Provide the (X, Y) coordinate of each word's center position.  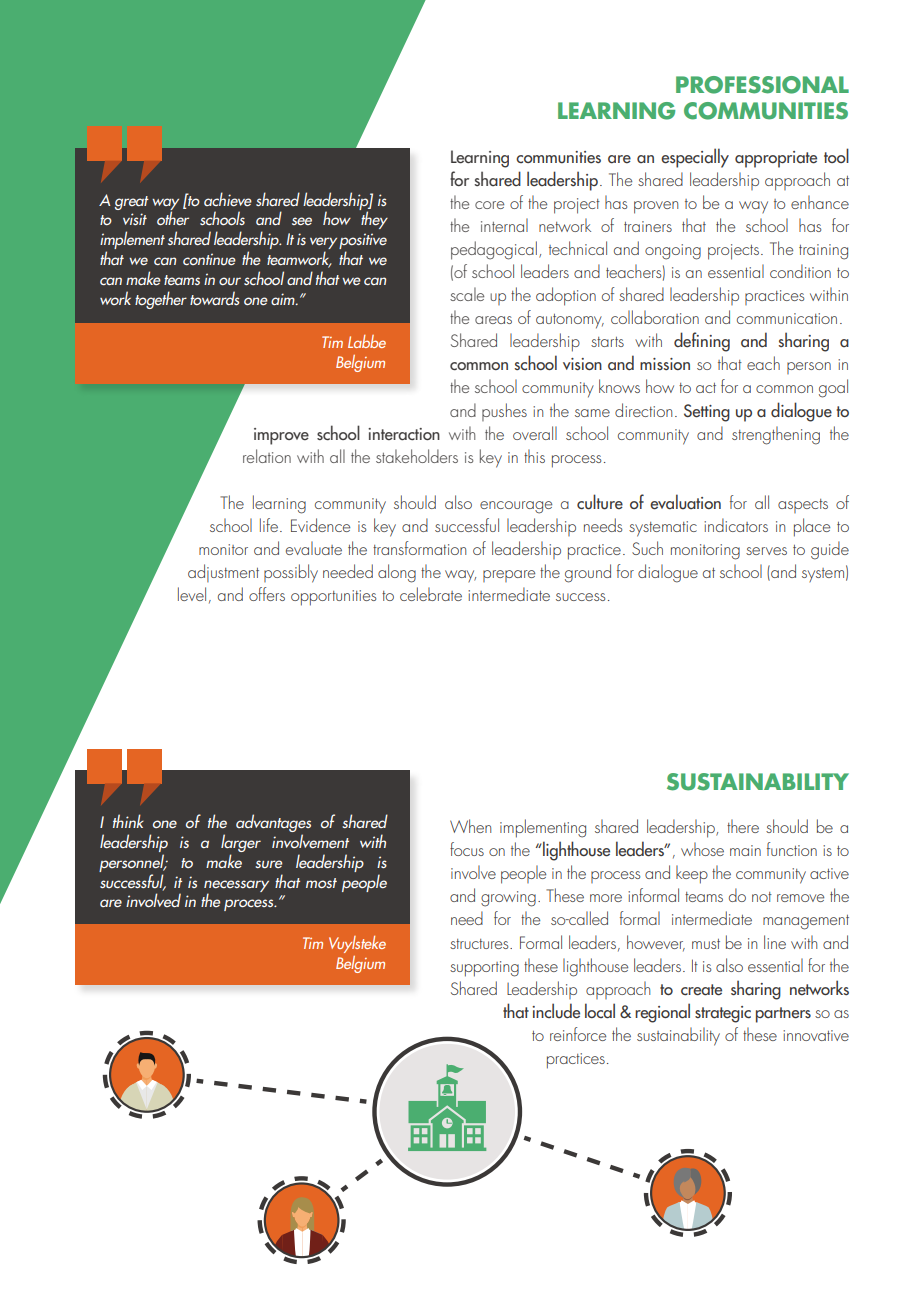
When (470, 826)
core (489, 205)
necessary (236, 887)
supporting (484, 969)
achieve (228, 199)
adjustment (223, 573)
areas (493, 320)
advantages (273, 824)
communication (787, 318)
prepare (509, 576)
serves (766, 551)
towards (215, 298)
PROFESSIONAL (762, 85)
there (743, 826)
